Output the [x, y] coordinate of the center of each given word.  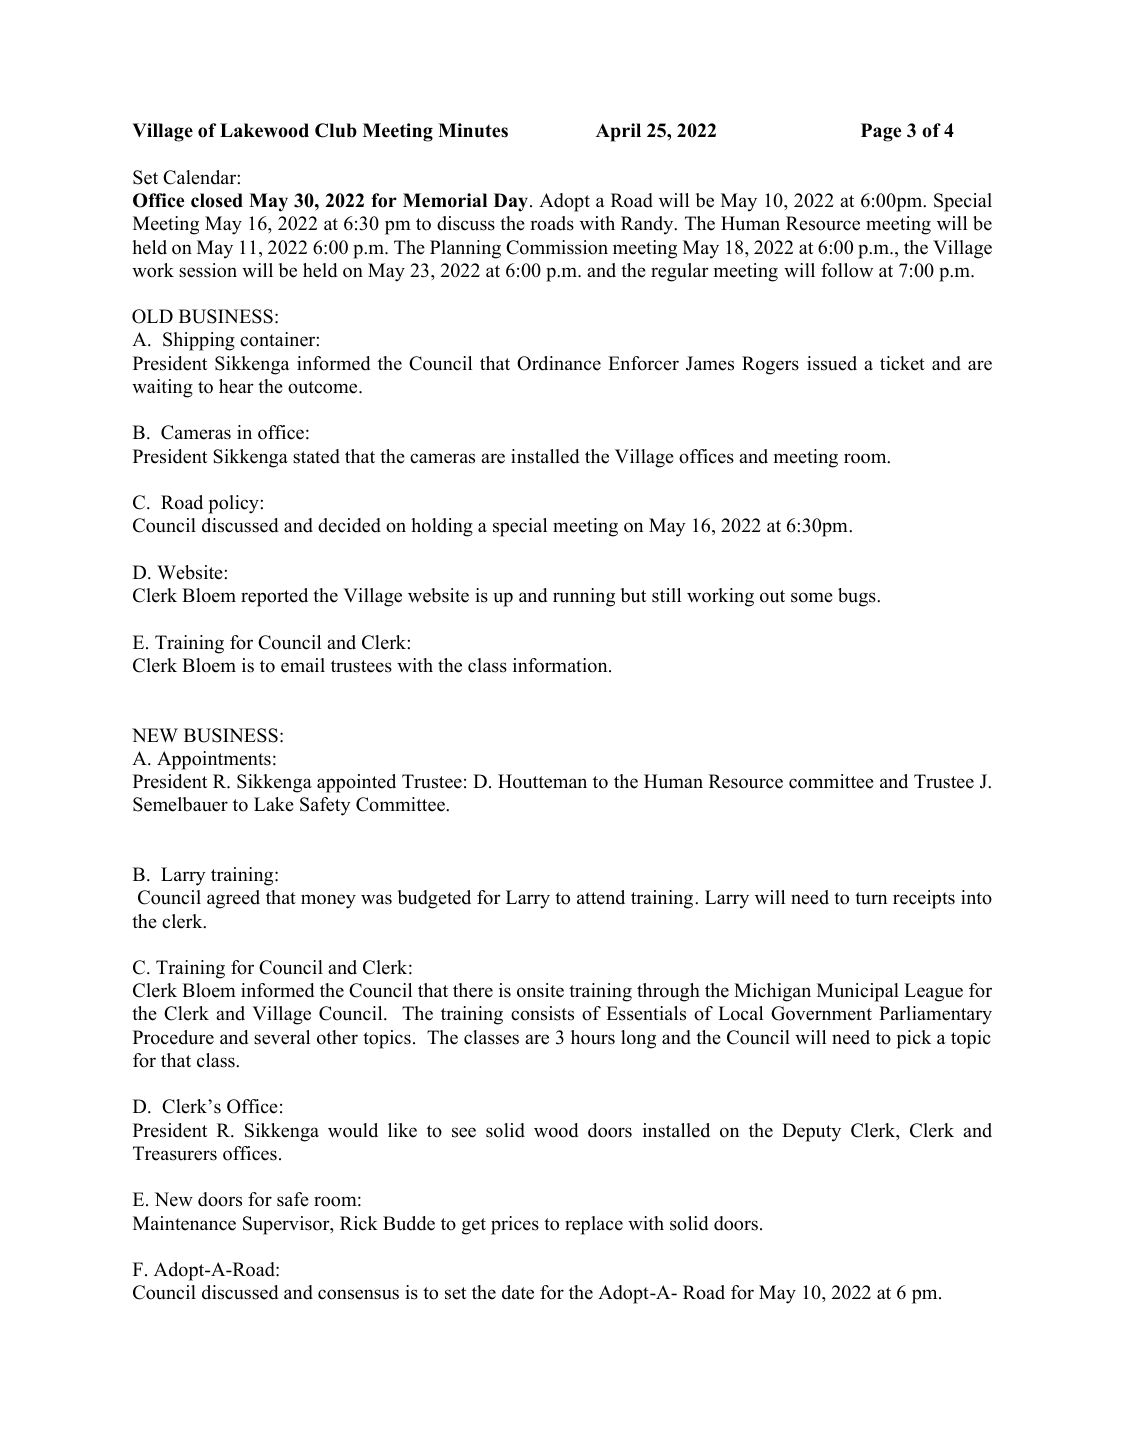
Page [881, 132]
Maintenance [184, 1223]
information [561, 665]
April [618, 132]
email [303, 665]
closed [217, 200]
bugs [858, 597]
